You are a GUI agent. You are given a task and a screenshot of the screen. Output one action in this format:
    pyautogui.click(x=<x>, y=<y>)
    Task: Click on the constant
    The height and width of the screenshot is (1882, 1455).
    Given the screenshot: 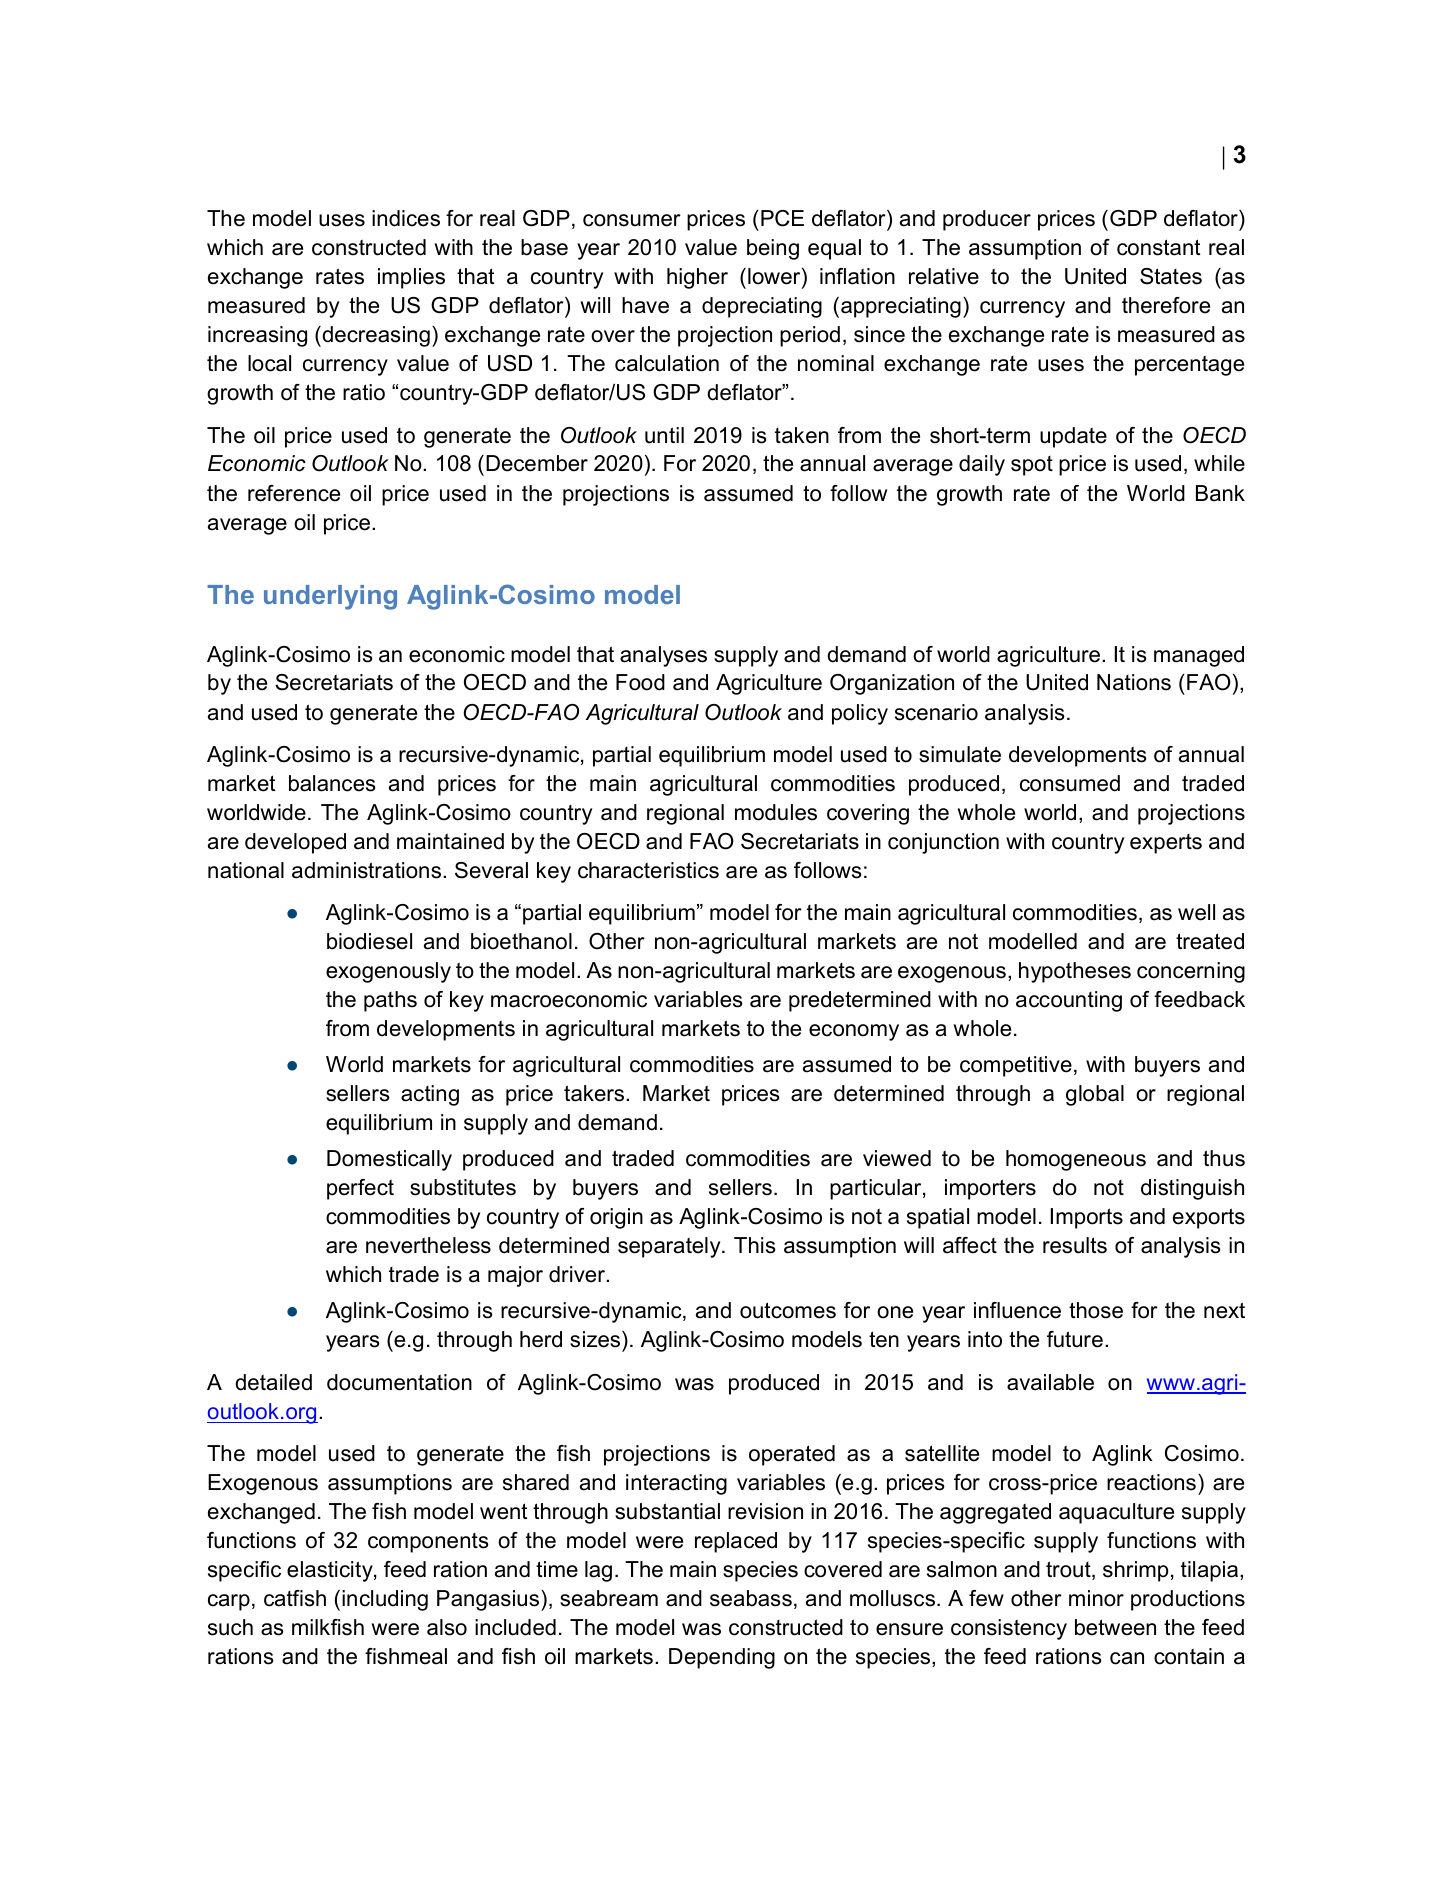 What is the action you would take?
    pyautogui.click(x=1158, y=247)
